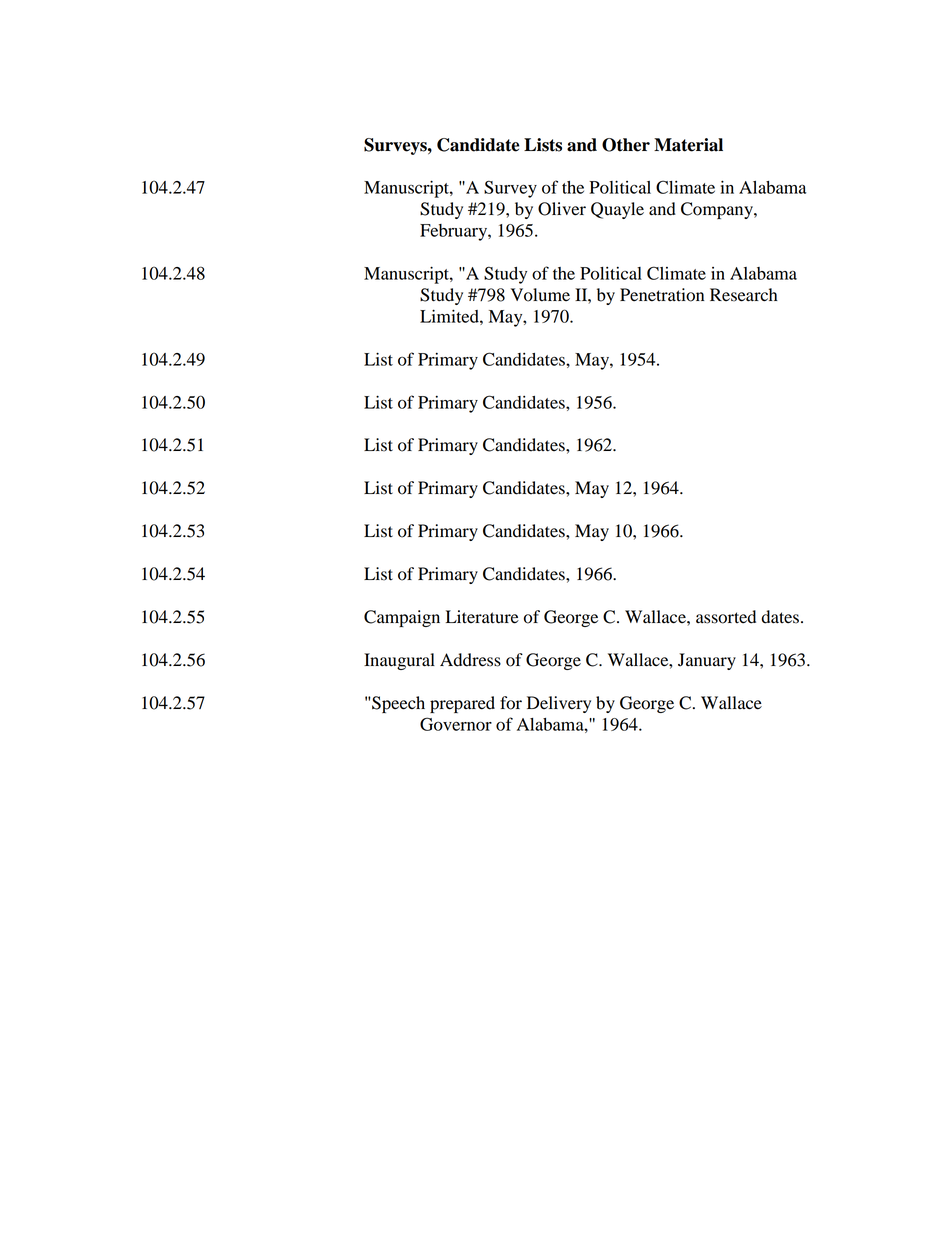 This page has height=1233, width=952. I want to click on prepared, so click(462, 704).
